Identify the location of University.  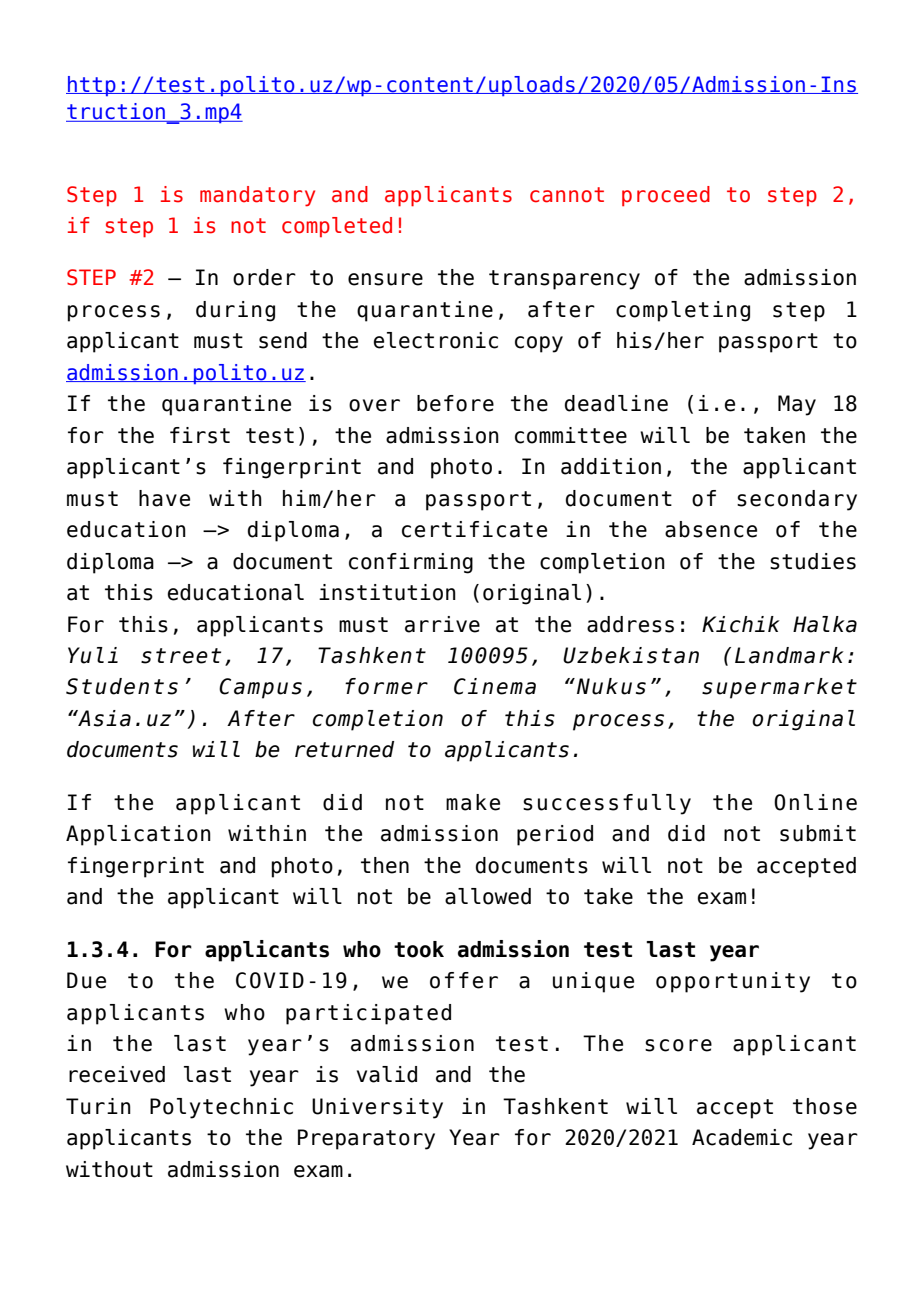
(377, 1108).
